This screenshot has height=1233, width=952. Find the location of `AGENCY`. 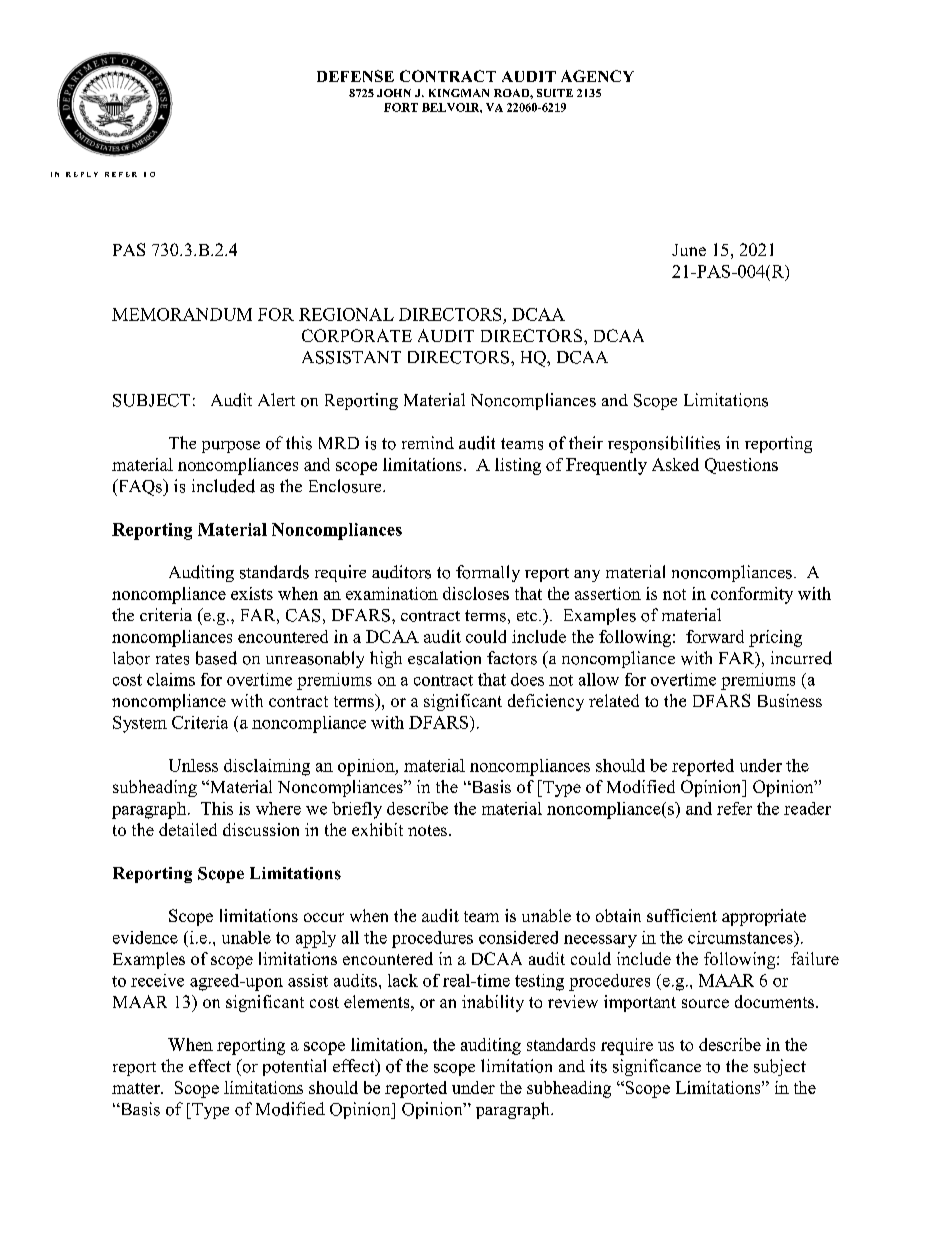

AGENCY is located at coordinates (597, 76).
